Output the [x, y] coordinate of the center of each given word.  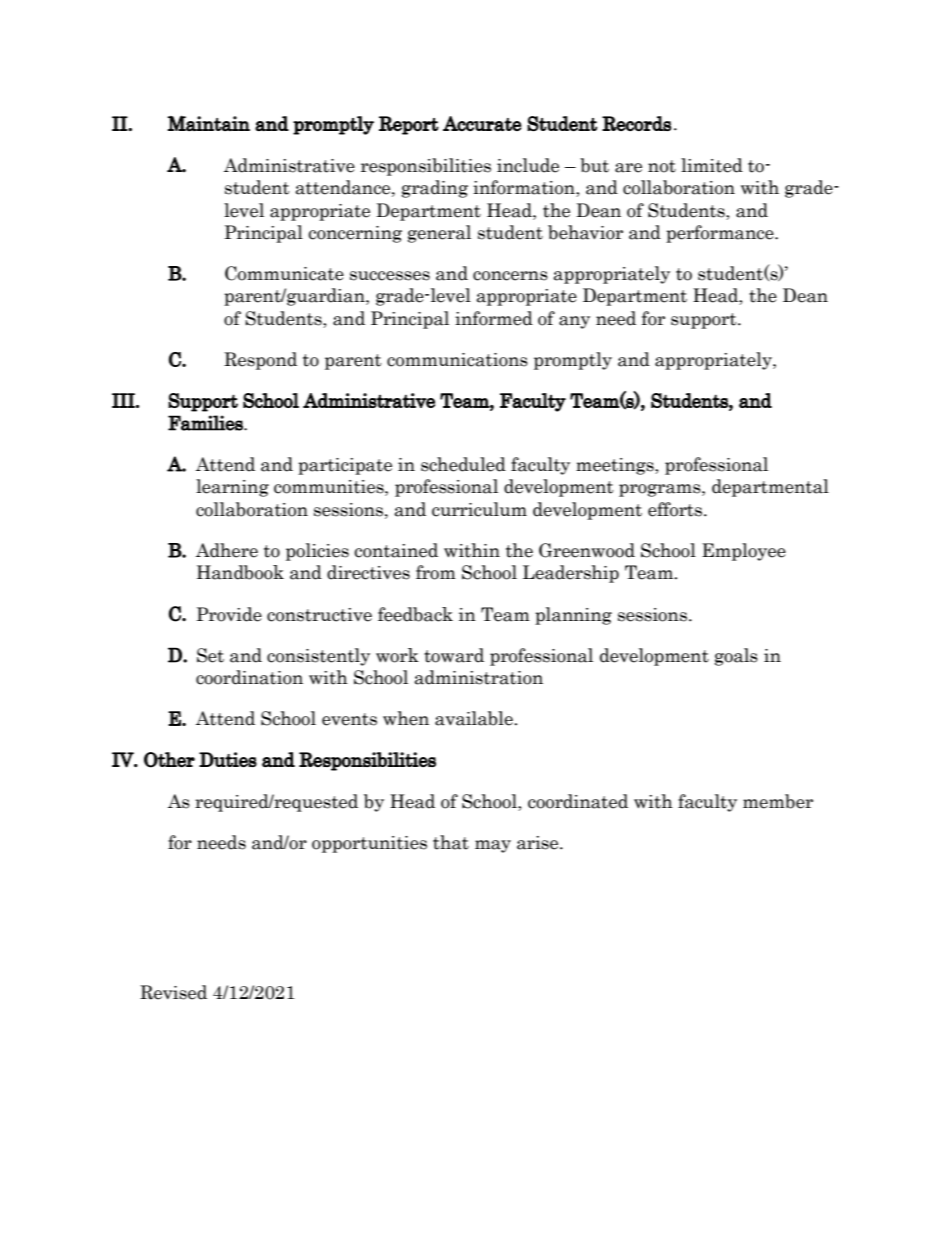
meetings [616, 466]
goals [736, 657]
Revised [173, 992]
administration [479, 677]
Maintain [209, 123]
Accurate [482, 123]
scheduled [463, 464]
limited [712, 165]
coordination [249, 677]
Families [206, 423]
